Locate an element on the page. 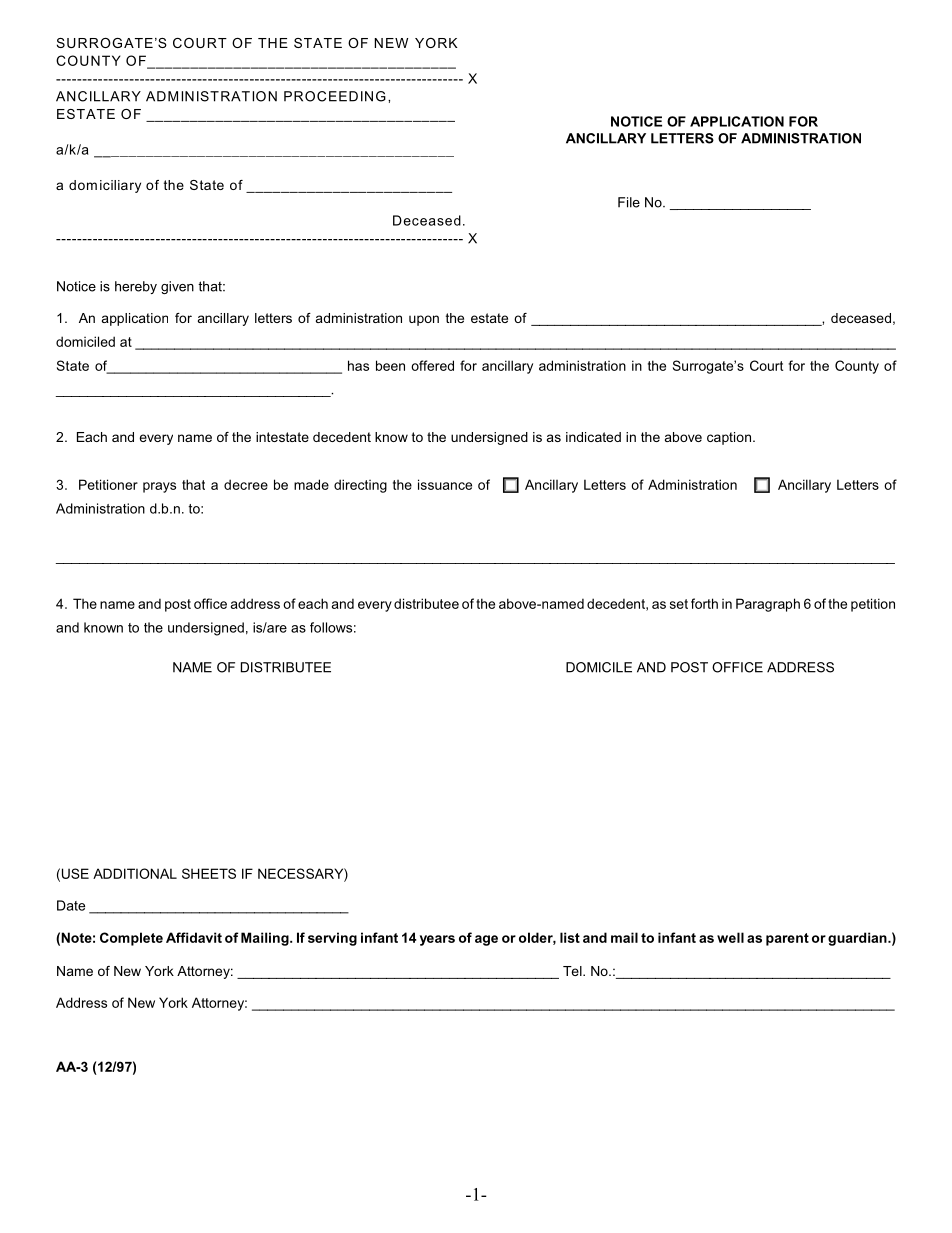 The image size is (952, 1233). PROCEEDING is located at coordinates (335, 96).
